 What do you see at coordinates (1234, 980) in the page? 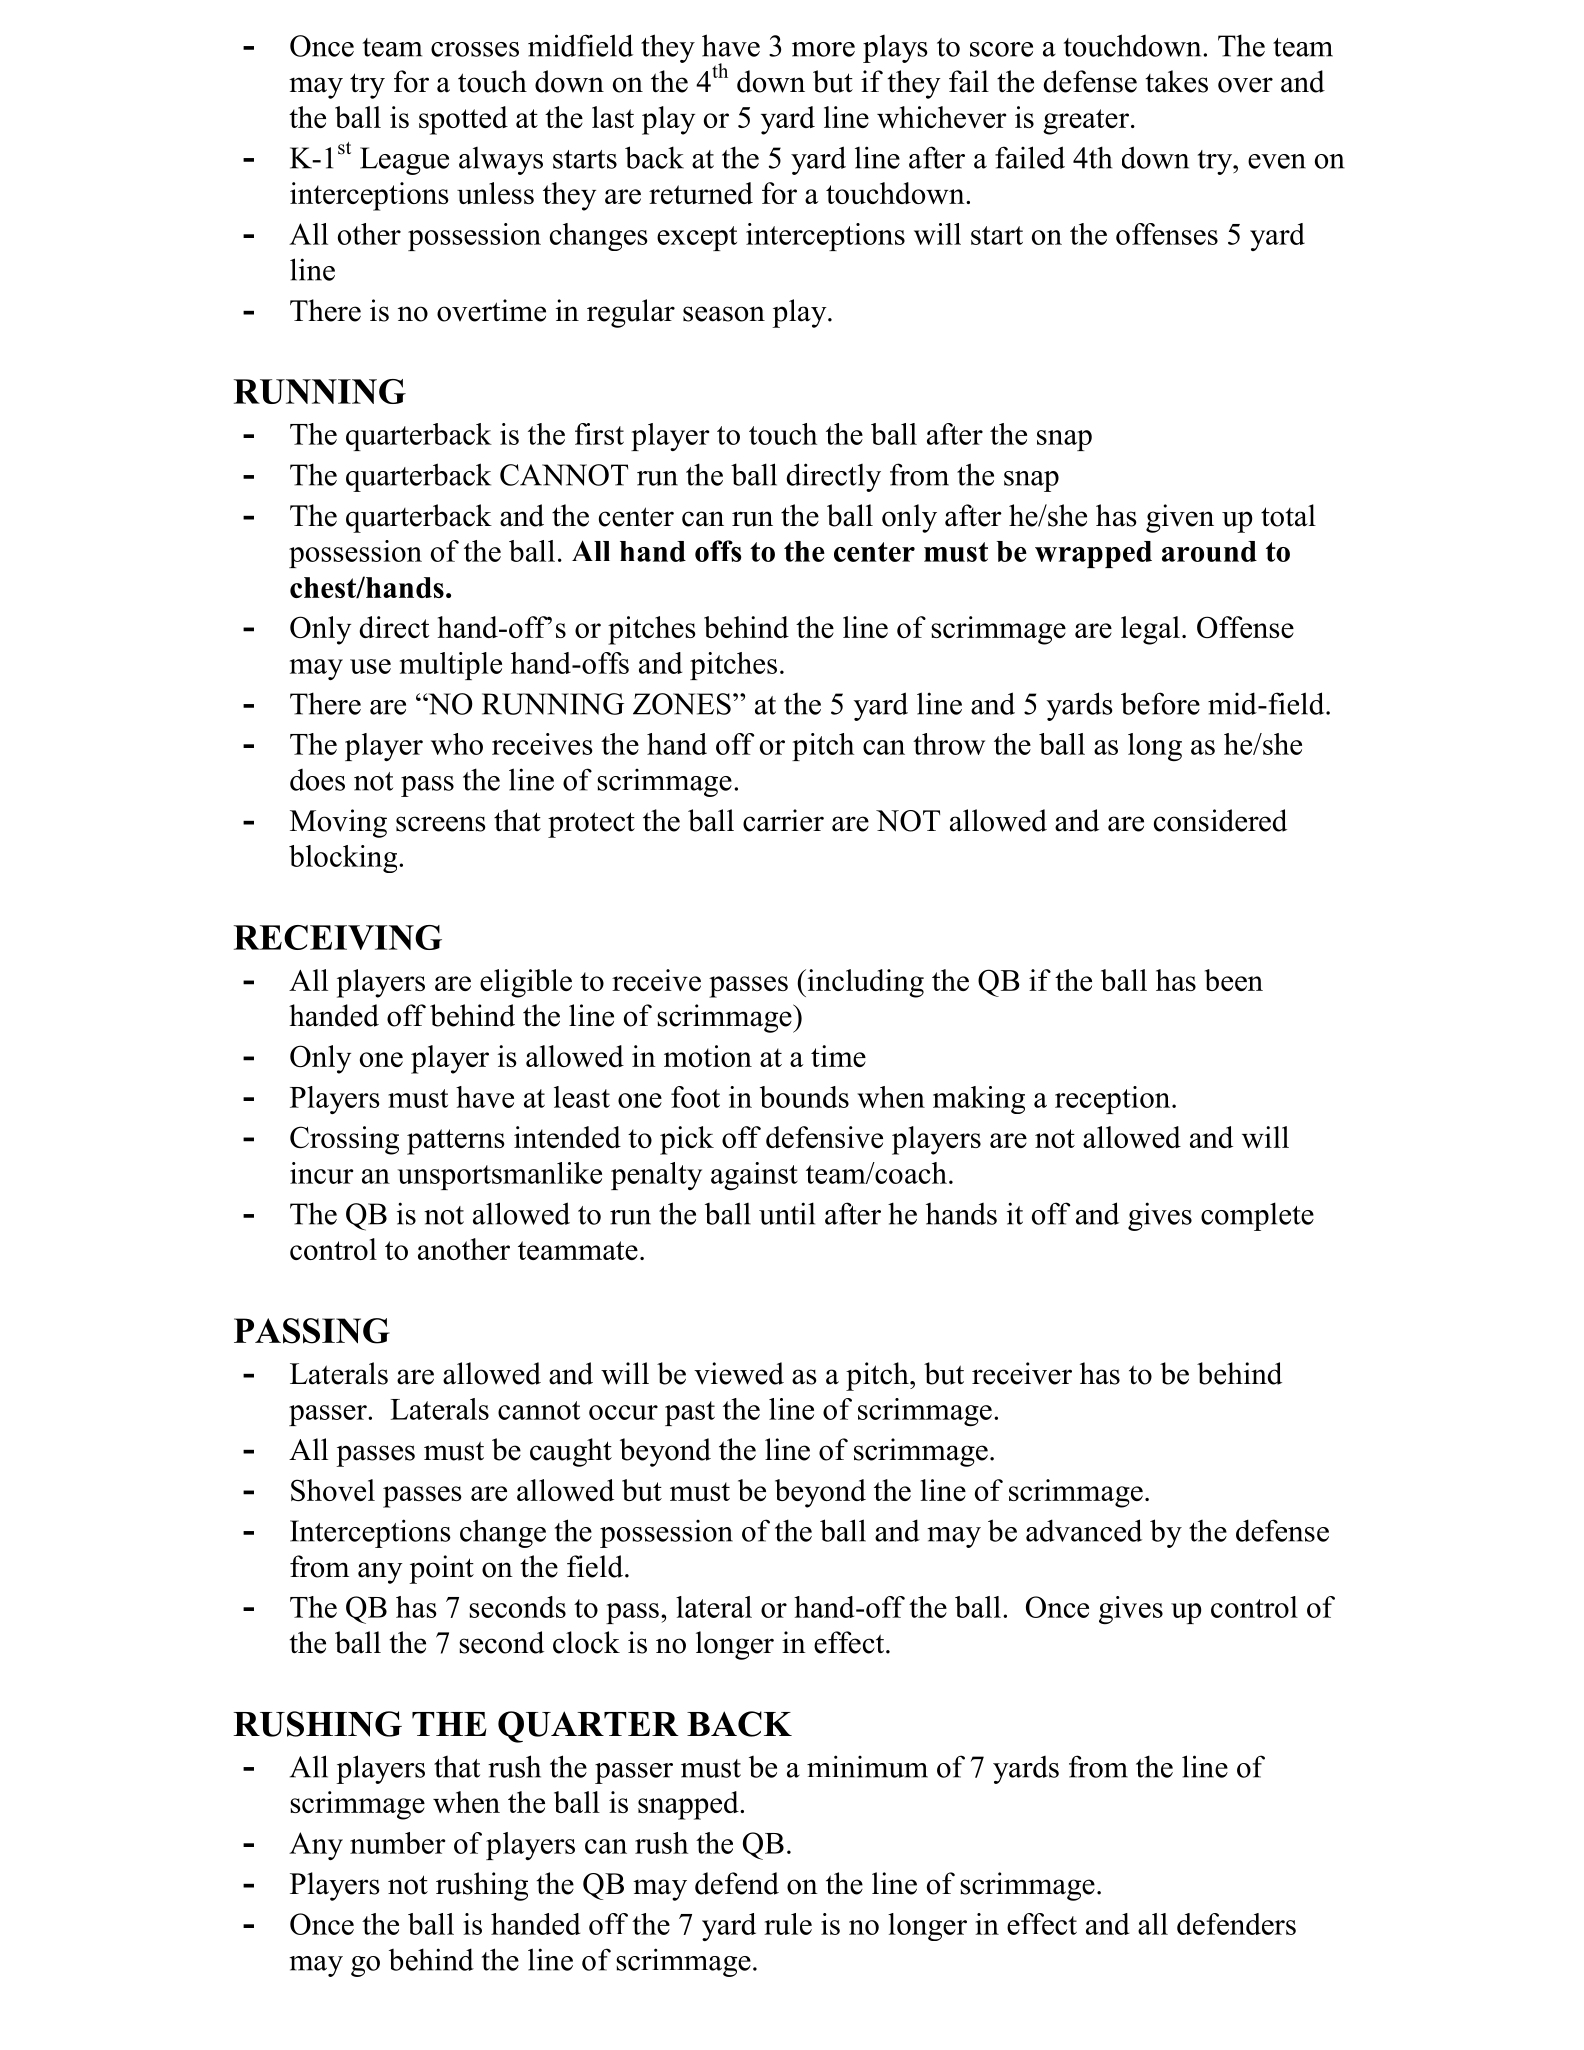
I see `been` at bounding box center [1234, 980].
